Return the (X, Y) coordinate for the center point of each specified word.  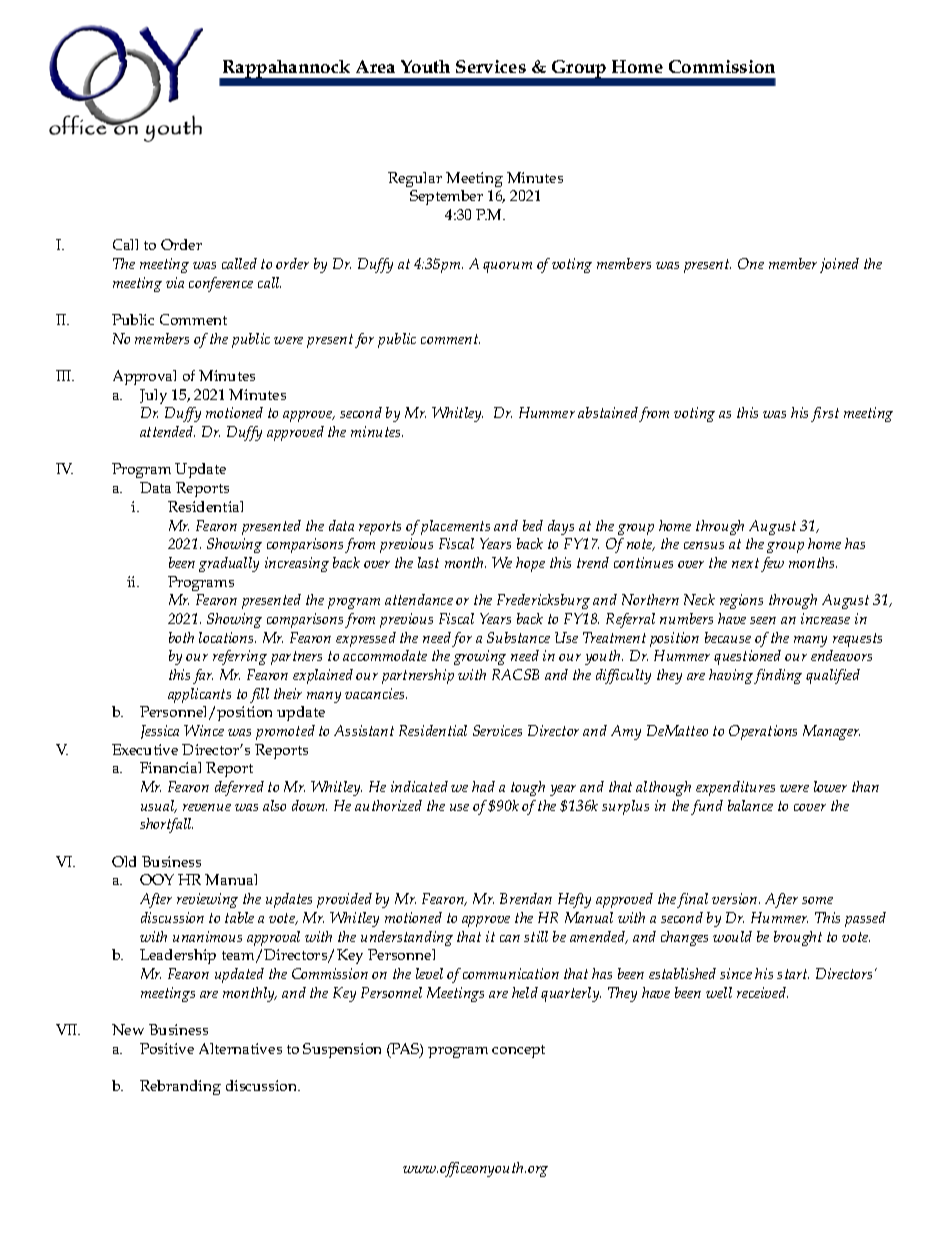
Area (375, 66)
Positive (167, 1048)
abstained (608, 412)
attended (167, 431)
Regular (415, 179)
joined (839, 265)
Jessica (160, 732)
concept (518, 1051)
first (825, 414)
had (483, 786)
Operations (763, 732)
